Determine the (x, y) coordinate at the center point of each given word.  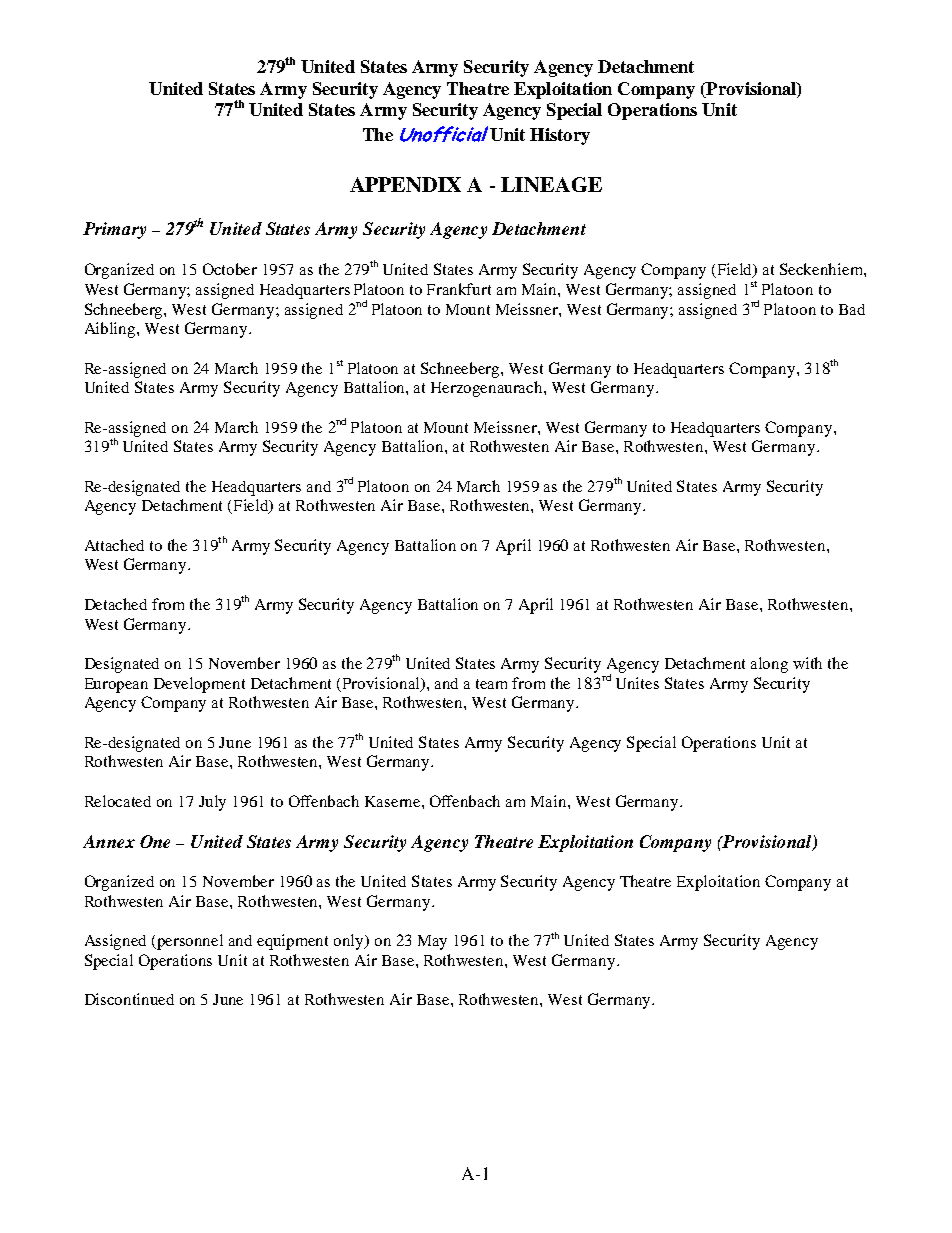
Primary (114, 230)
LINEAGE (551, 184)
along (769, 665)
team (491, 684)
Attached (114, 545)
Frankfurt (459, 289)
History (560, 136)
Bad (852, 309)
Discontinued (129, 999)
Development (199, 685)
